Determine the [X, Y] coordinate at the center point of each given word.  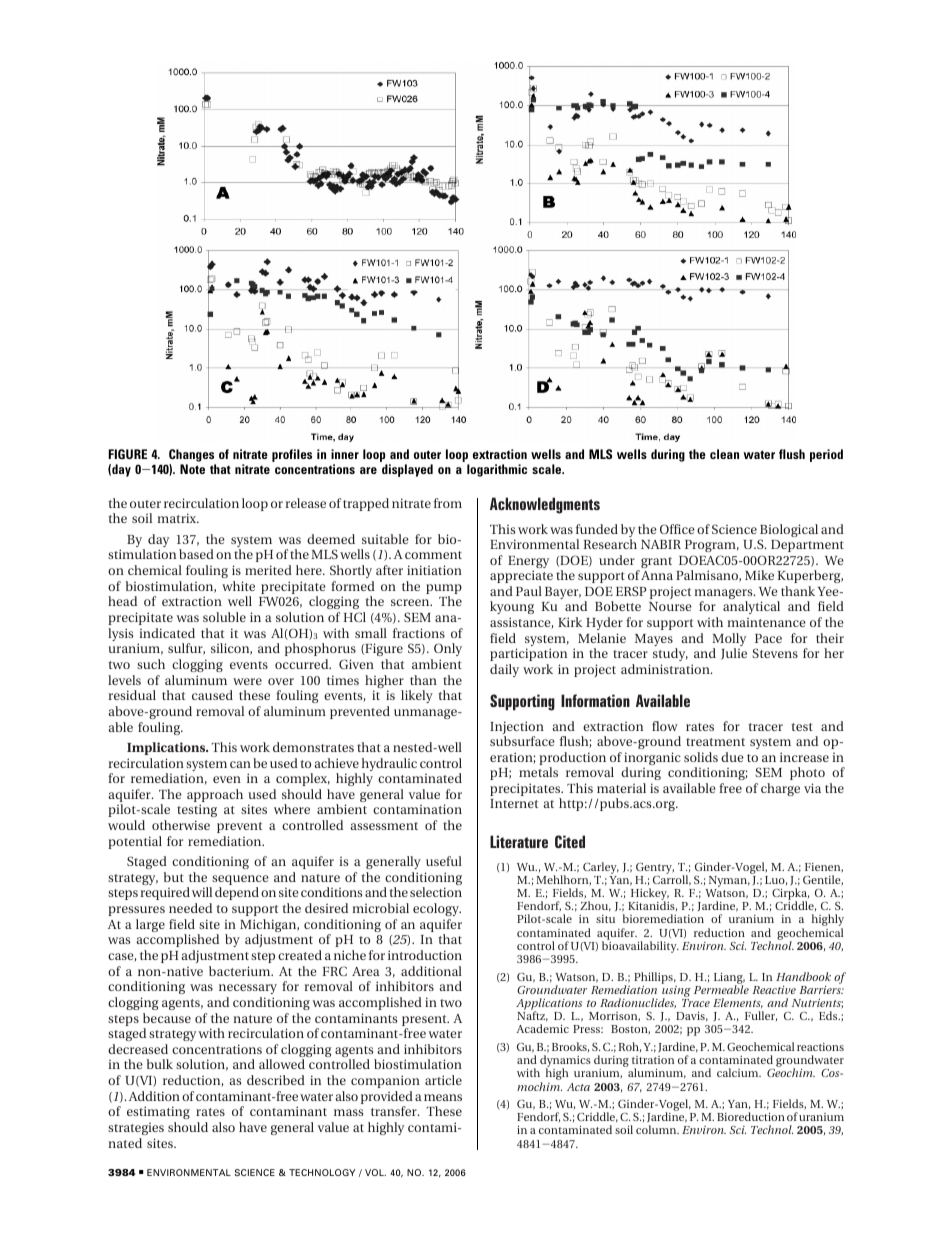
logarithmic [497, 470]
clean [724, 454]
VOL [375, 1172]
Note [192, 469]
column [657, 1129]
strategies [136, 1129]
